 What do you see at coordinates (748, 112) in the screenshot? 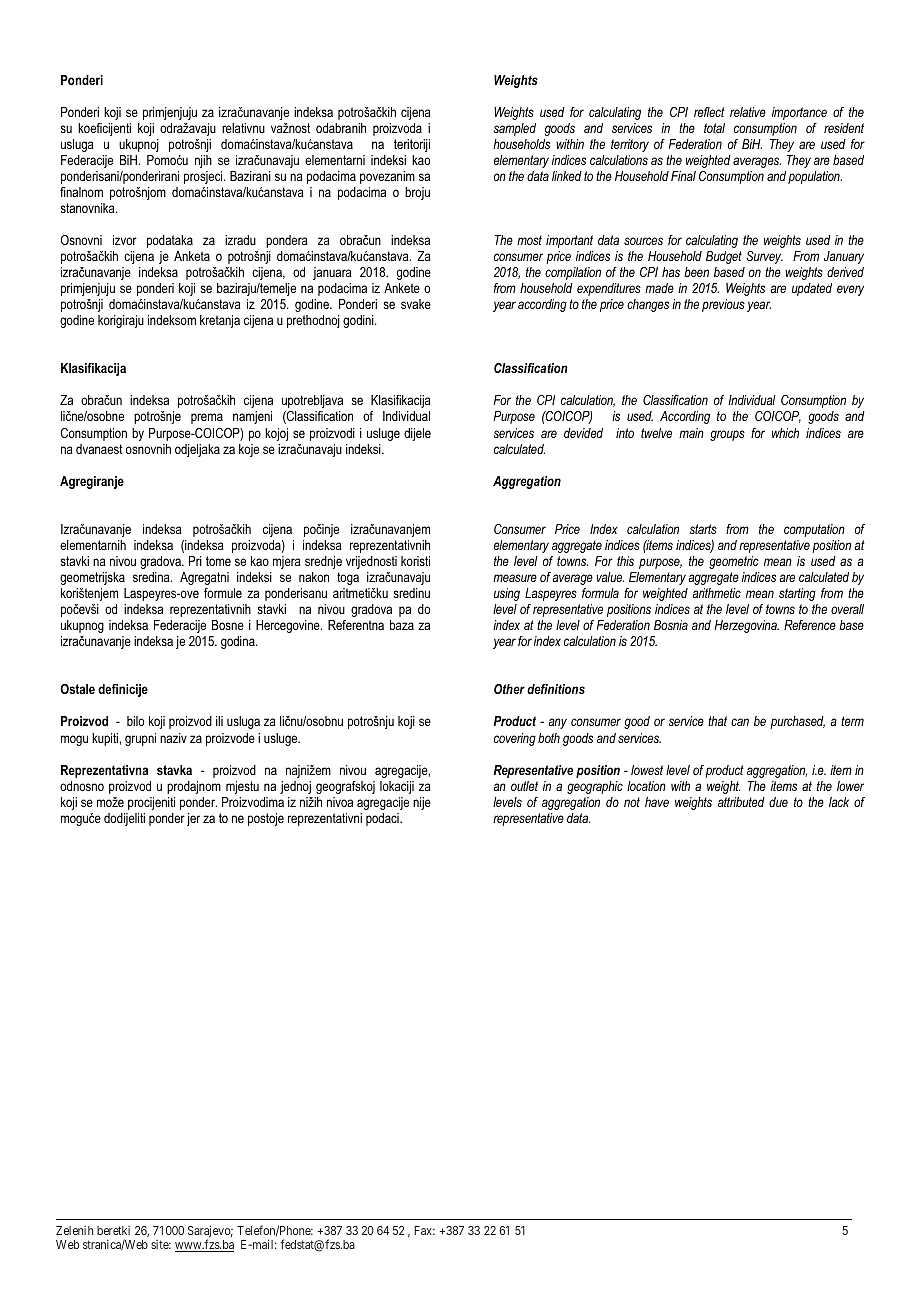
I see `relative` at bounding box center [748, 112].
